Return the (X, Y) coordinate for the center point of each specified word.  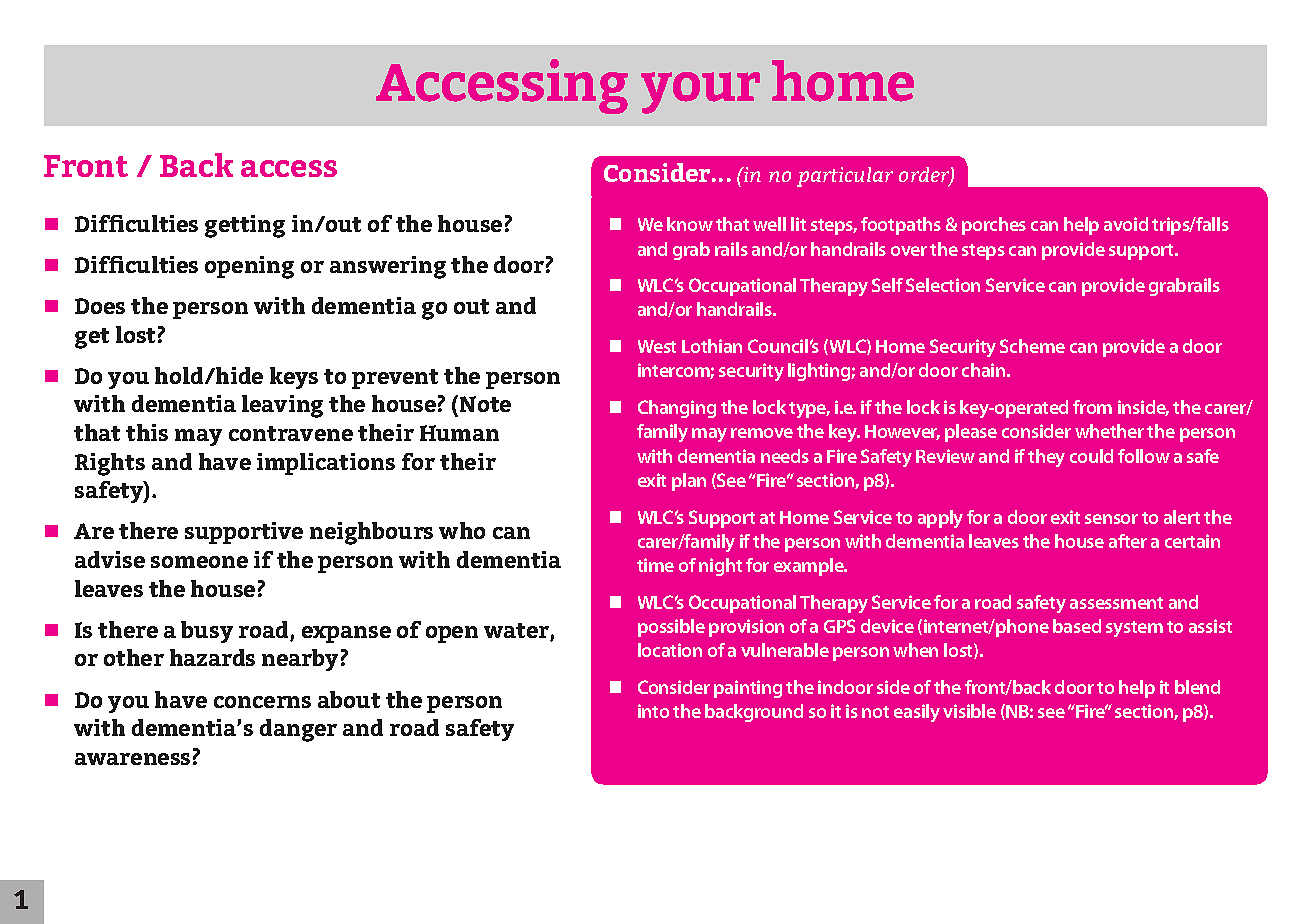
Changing (677, 409)
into (653, 711)
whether (1109, 431)
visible (969, 711)
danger (298, 730)
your (700, 93)
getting (245, 226)
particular (845, 177)
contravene (291, 433)
